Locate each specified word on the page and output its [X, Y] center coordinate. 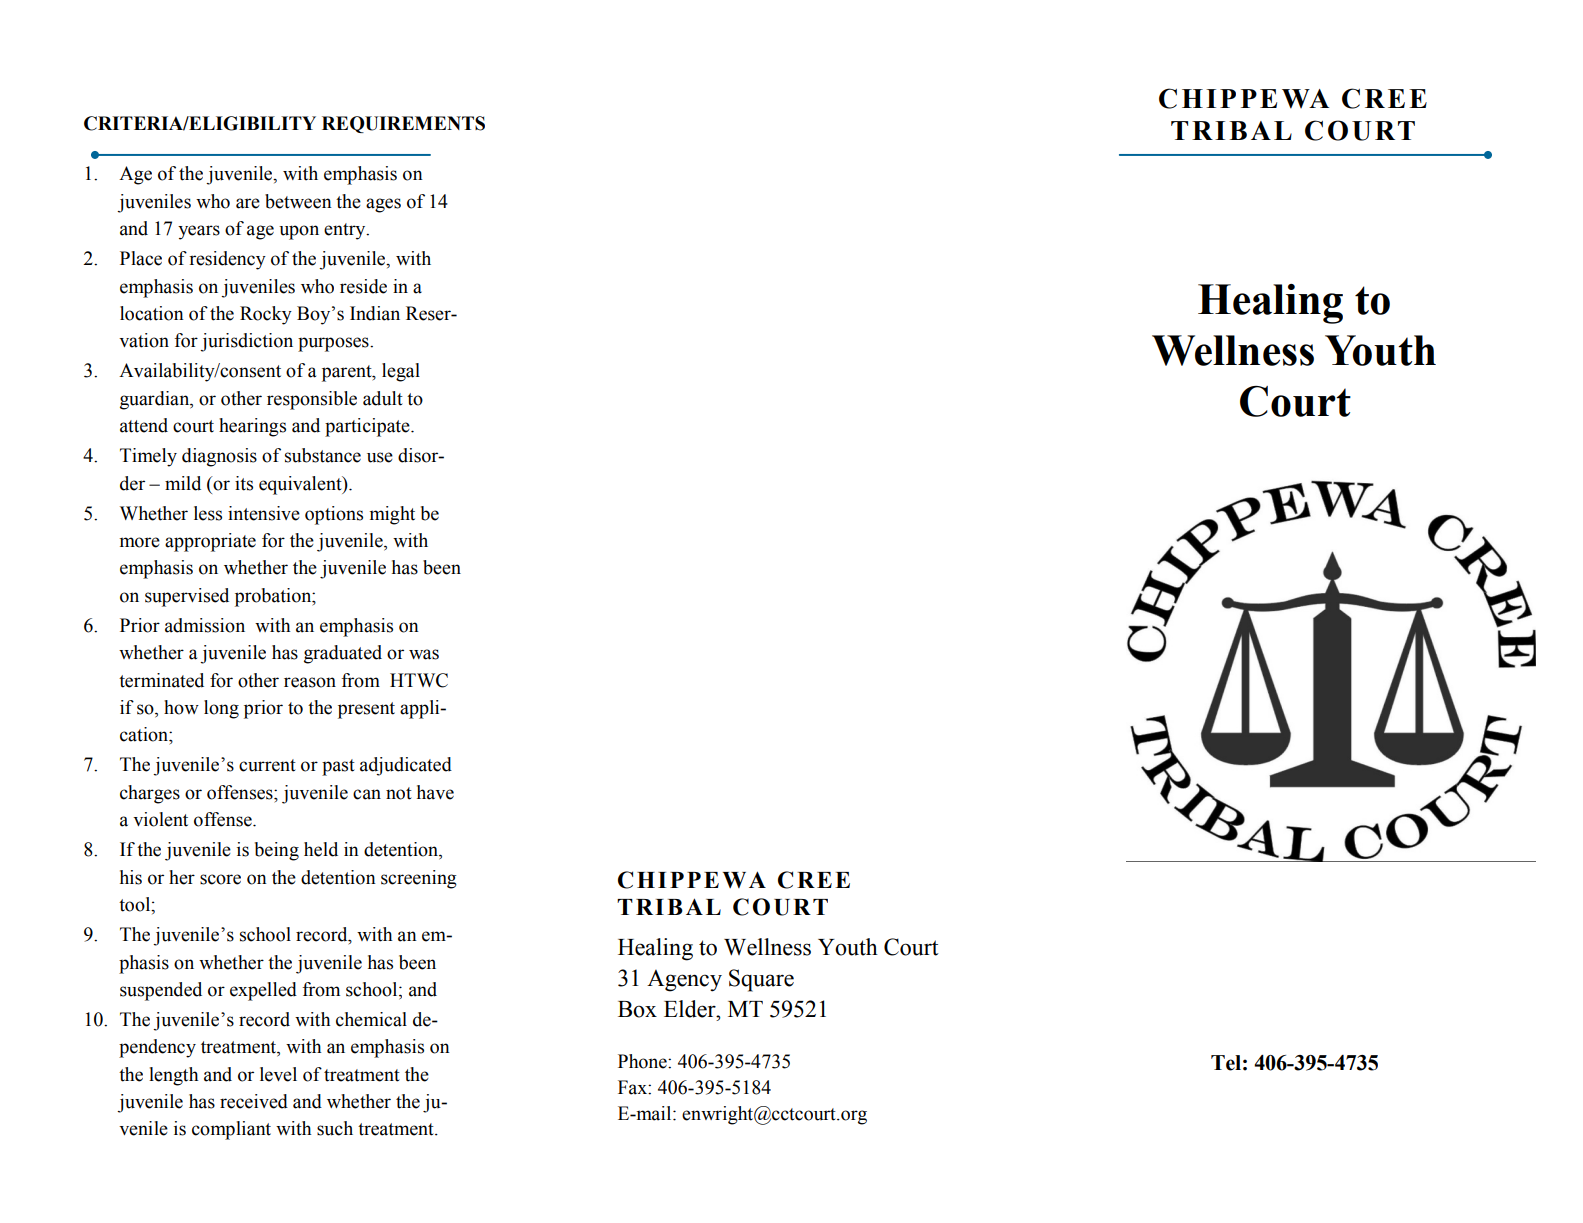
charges [150, 794]
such [335, 1128]
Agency [684, 980]
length [174, 1076]
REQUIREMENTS [403, 124]
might [392, 515]
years [199, 232]
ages [383, 205]
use [380, 457]
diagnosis [219, 457]
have [435, 792]
